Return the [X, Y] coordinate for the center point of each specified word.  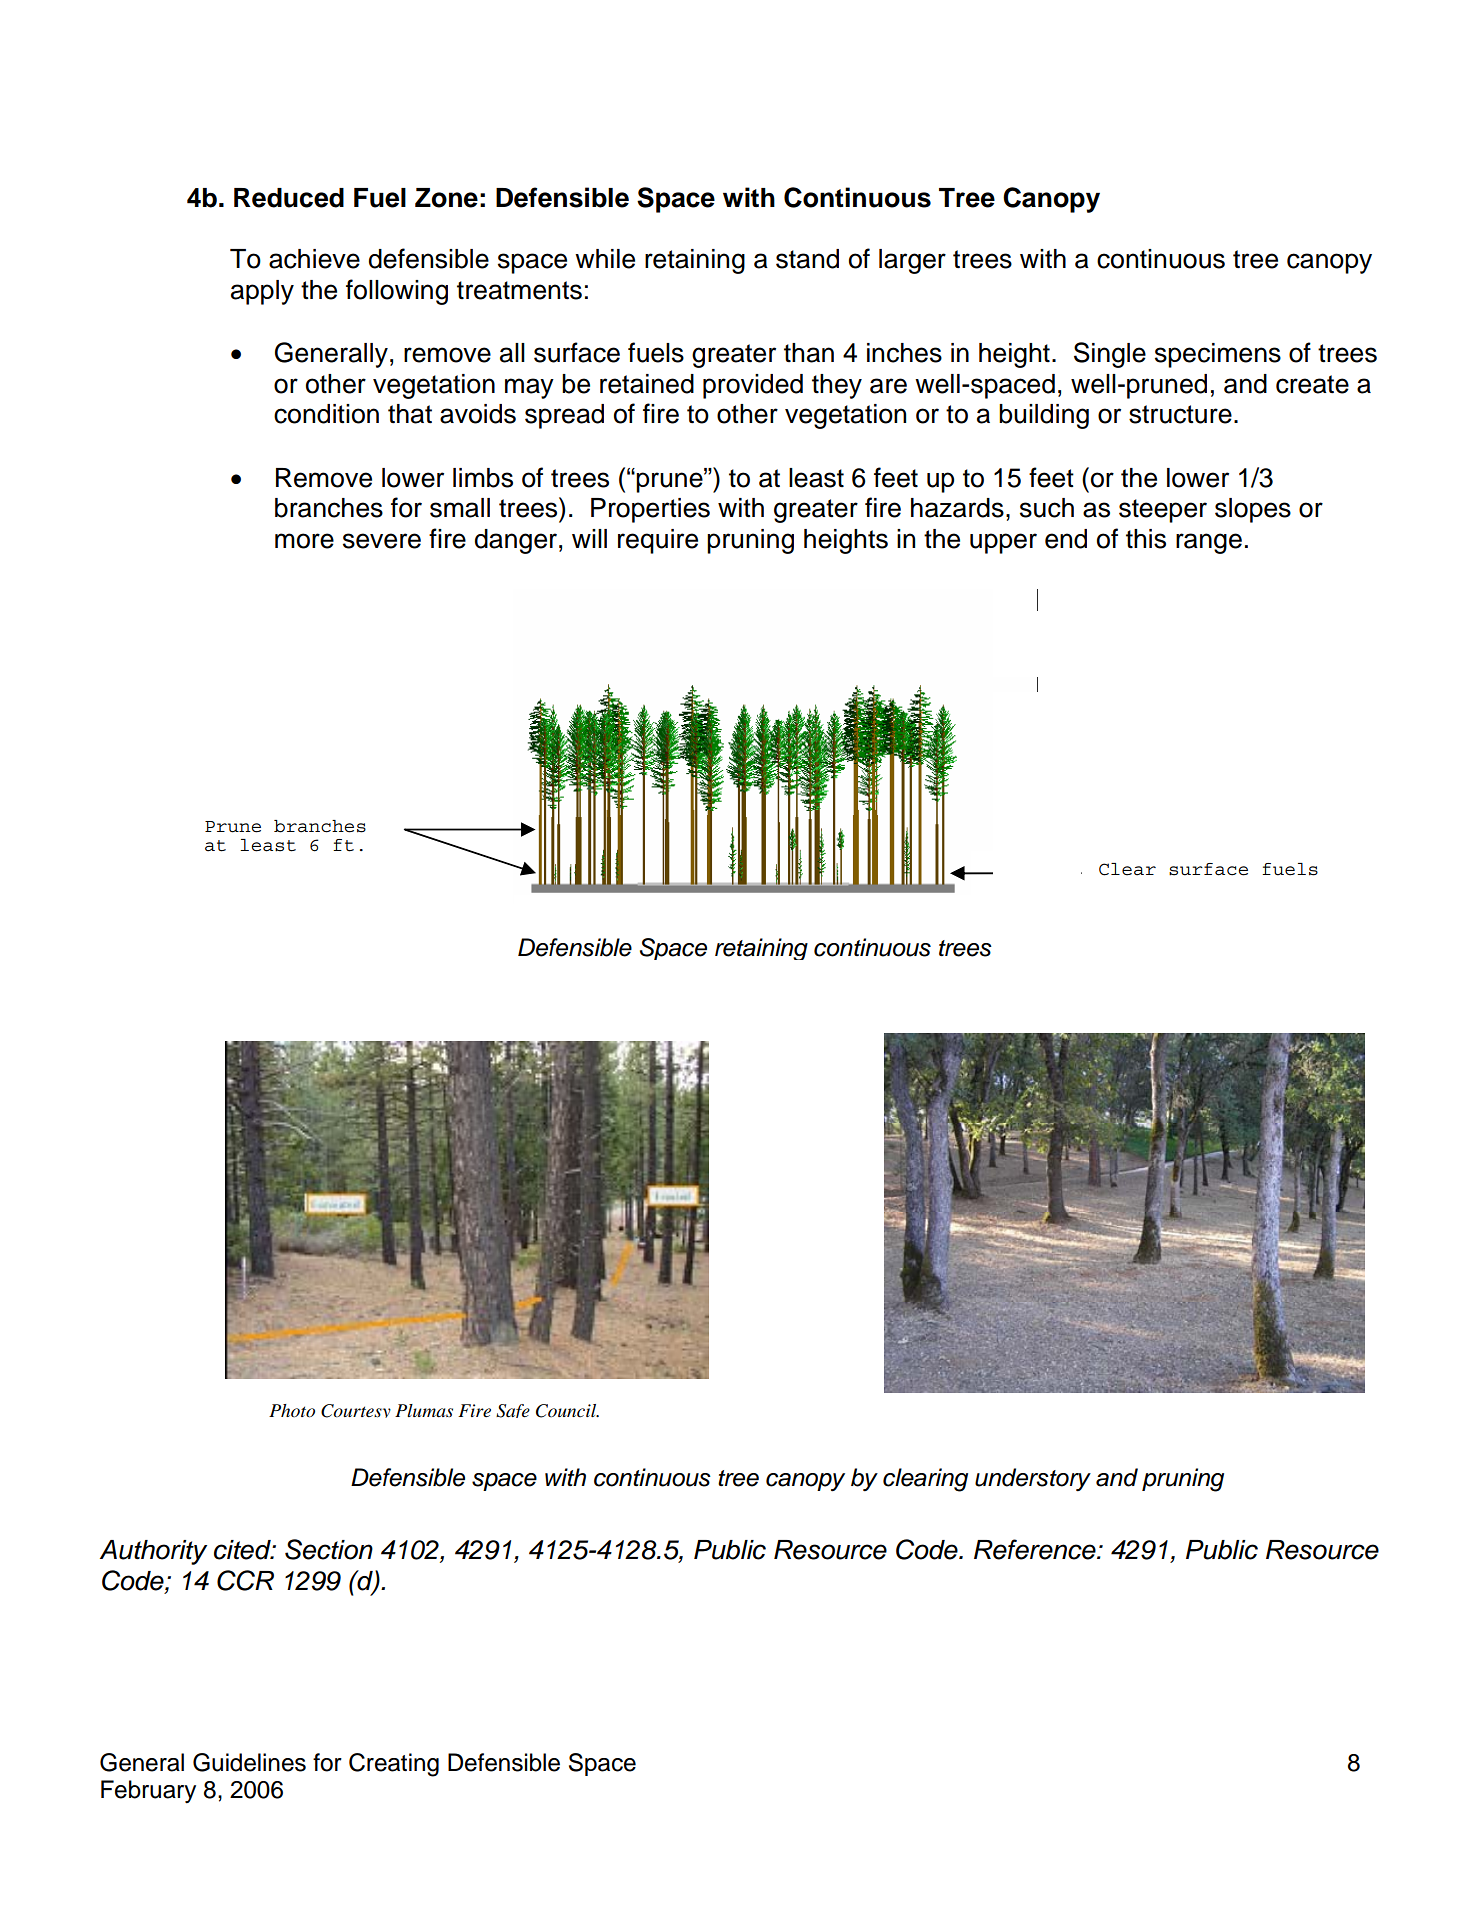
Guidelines [249, 1762]
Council [567, 1411]
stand [807, 259]
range [1209, 543]
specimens [1218, 355]
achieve [314, 259]
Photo [292, 1411]
